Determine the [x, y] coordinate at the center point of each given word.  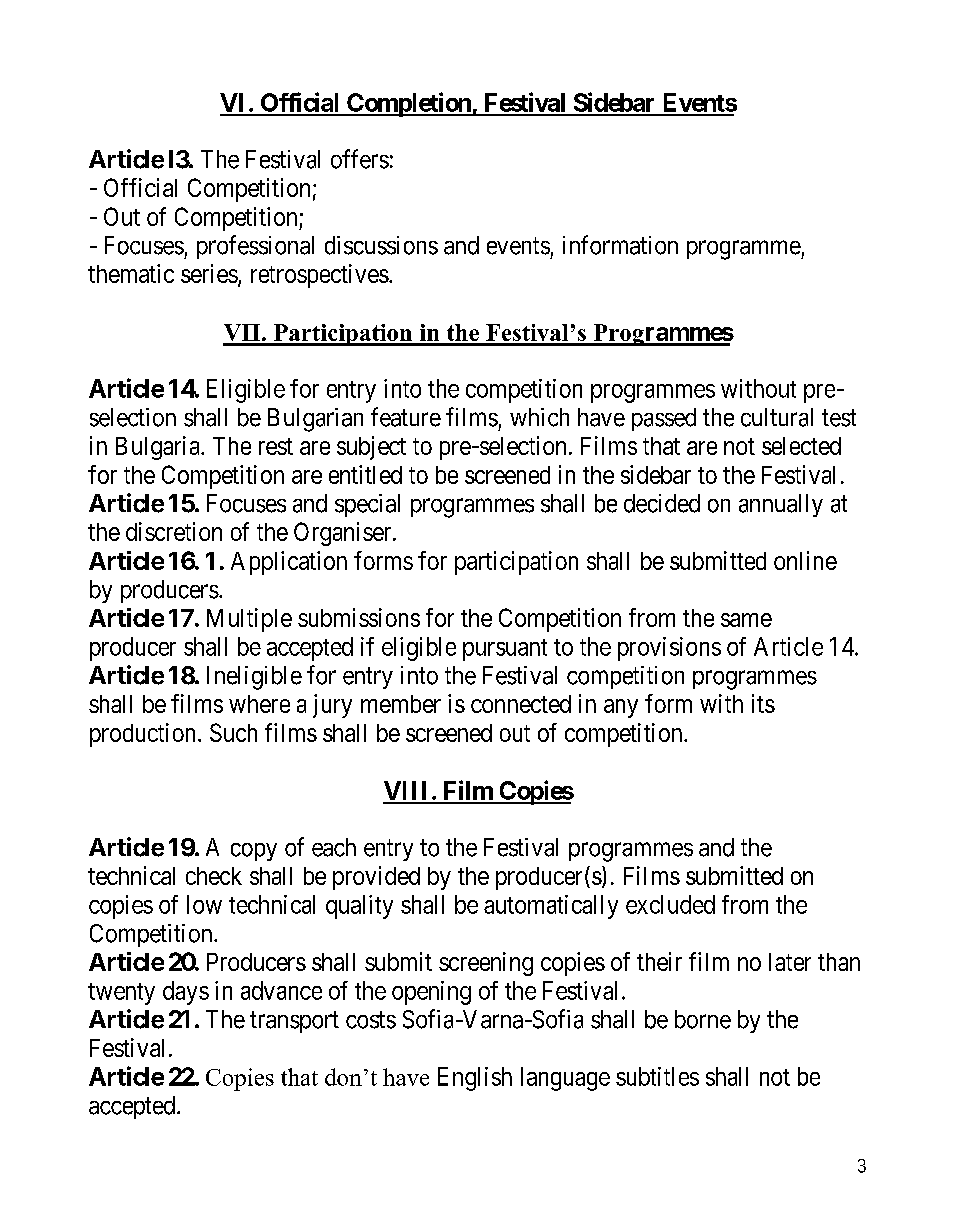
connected [521, 704]
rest [276, 446]
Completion [409, 104]
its [763, 703]
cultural [777, 417]
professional [255, 247]
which [539, 417]
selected [801, 446]
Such [233, 732]
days [186, 993]
